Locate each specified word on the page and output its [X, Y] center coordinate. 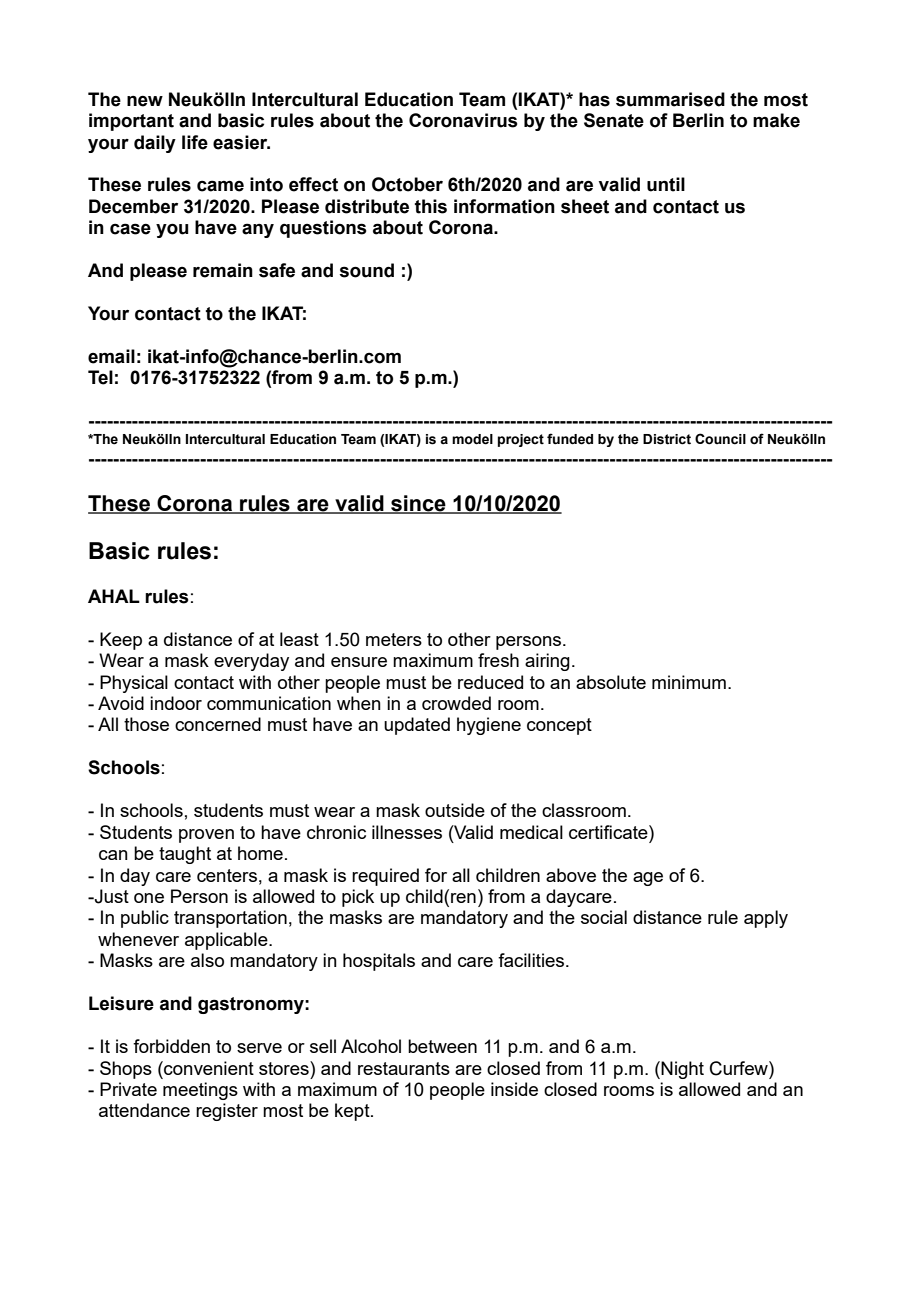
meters [394, 639]
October [407, 184]
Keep [121, 641]
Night [682, 1070]
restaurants [404, 1068]
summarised [670, 99]
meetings [200, 1091]
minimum [689, 682]
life [195, 142]
